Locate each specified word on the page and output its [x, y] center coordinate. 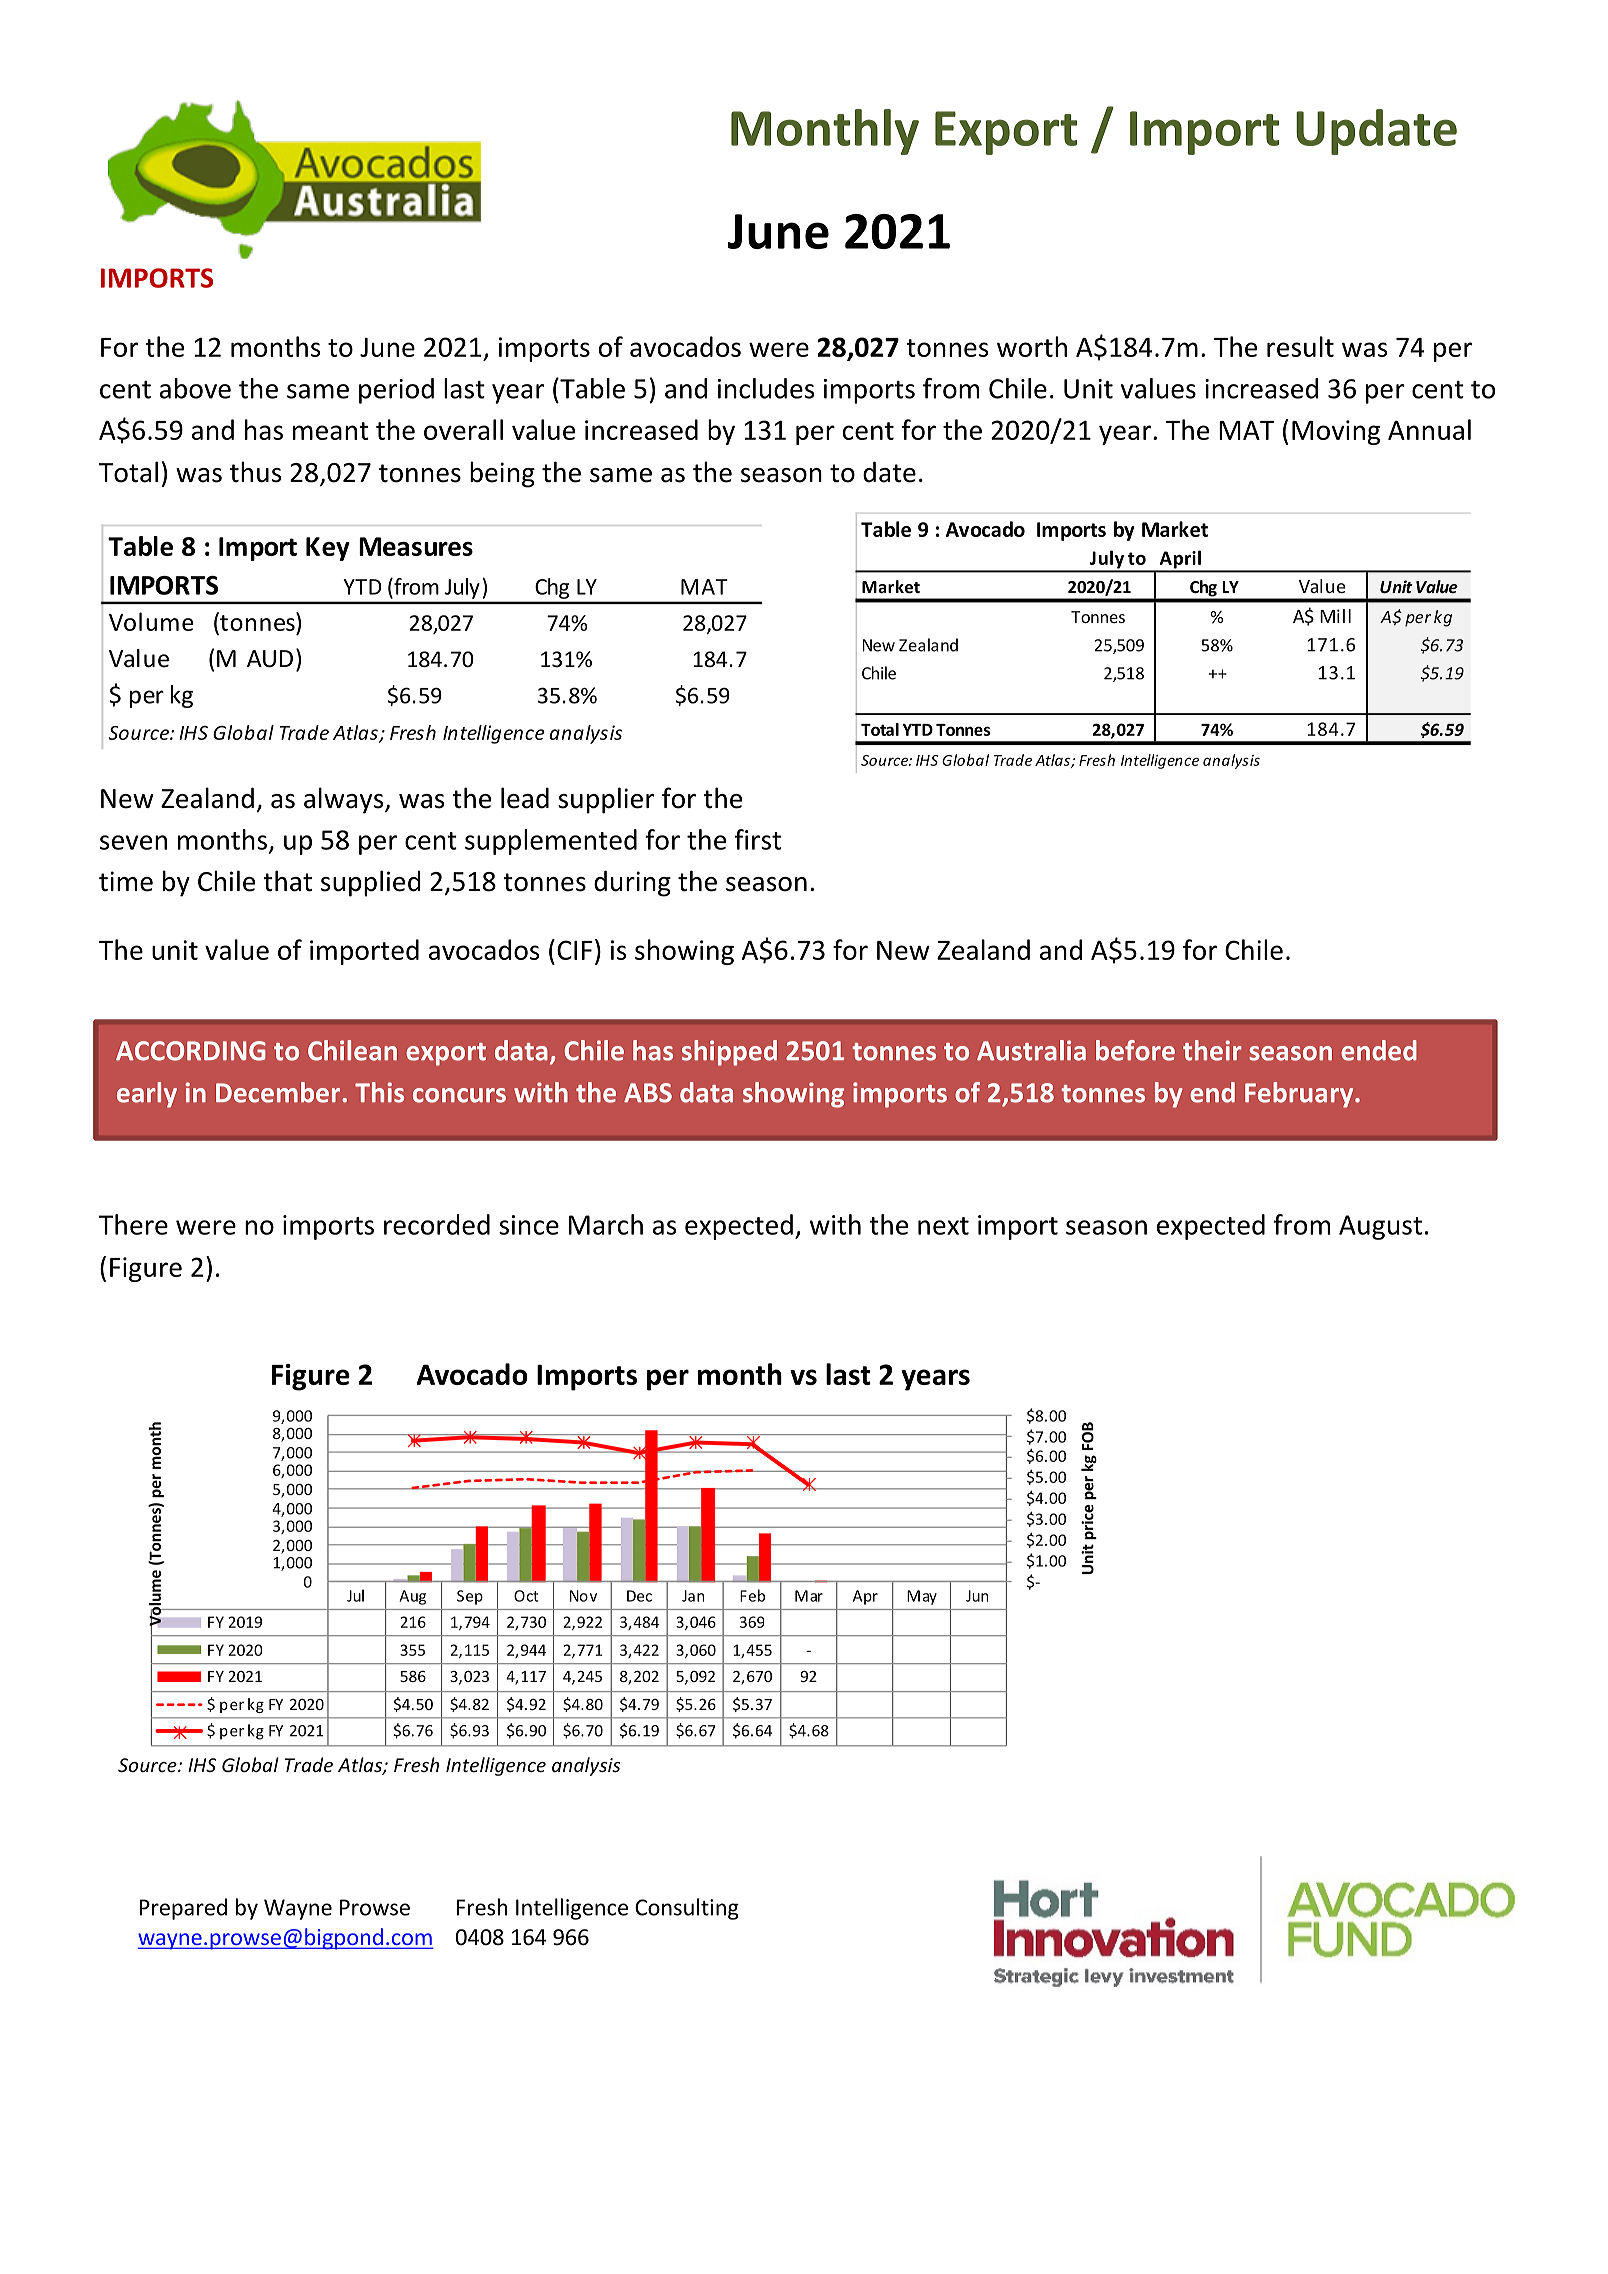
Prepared [183, 1909]
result [1300, 346]
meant [331, 431]
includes [766, 388]
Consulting [687, 1909]
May [922, 1597]
